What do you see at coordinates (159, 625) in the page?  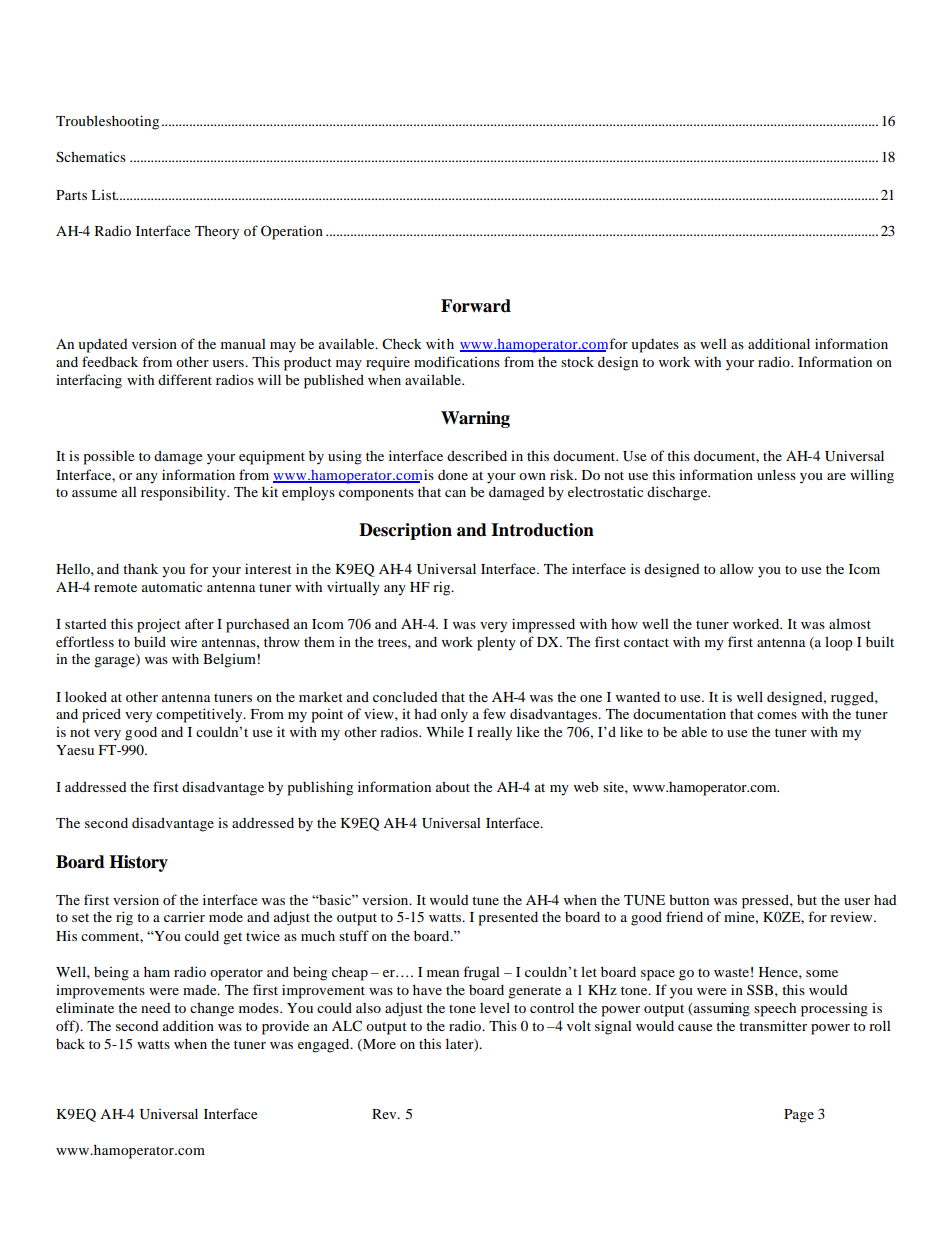 I see `project` at bounding box center [159, 625].
